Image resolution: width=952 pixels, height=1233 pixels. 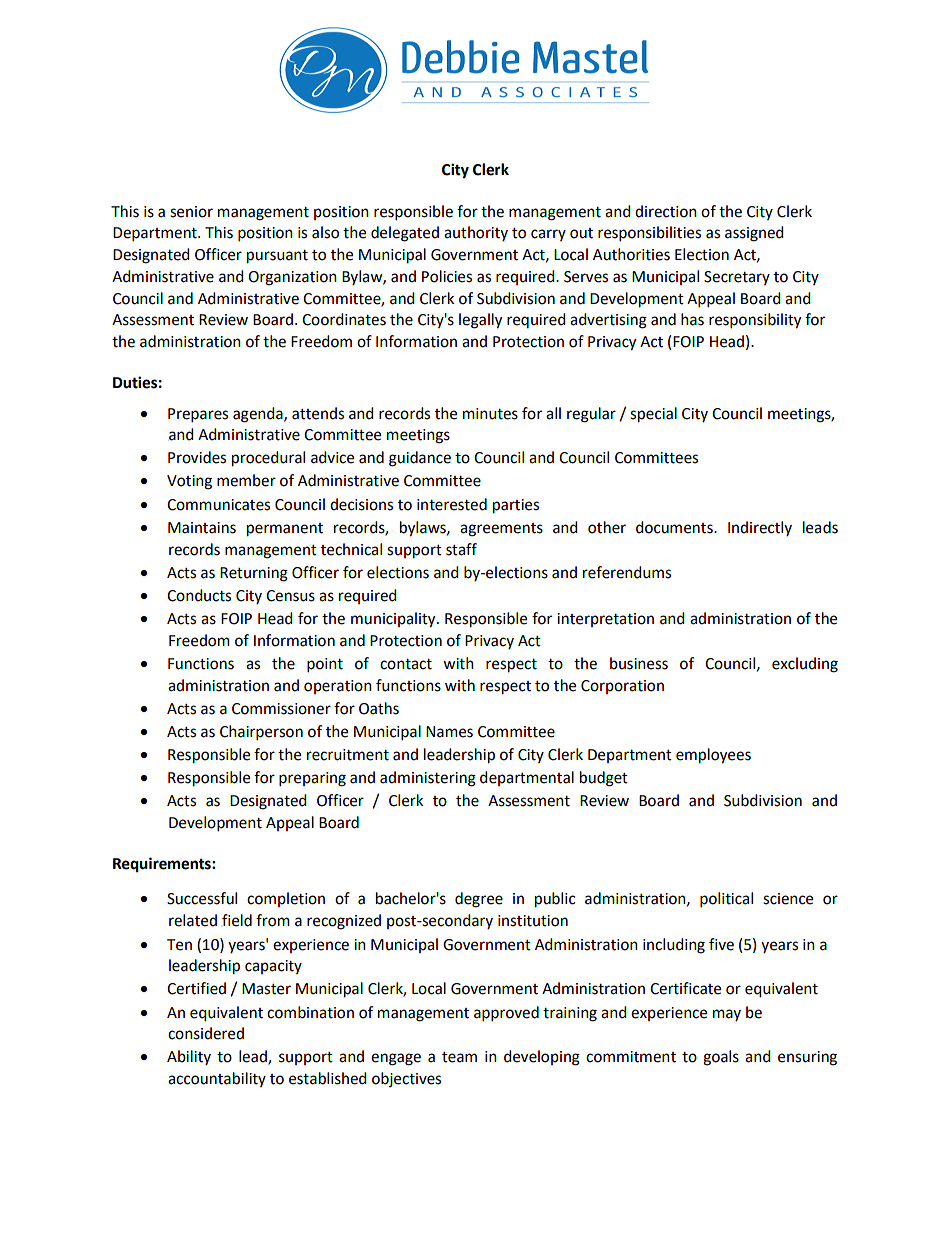 I want to click on considered, so click(x=206, y=1033).
